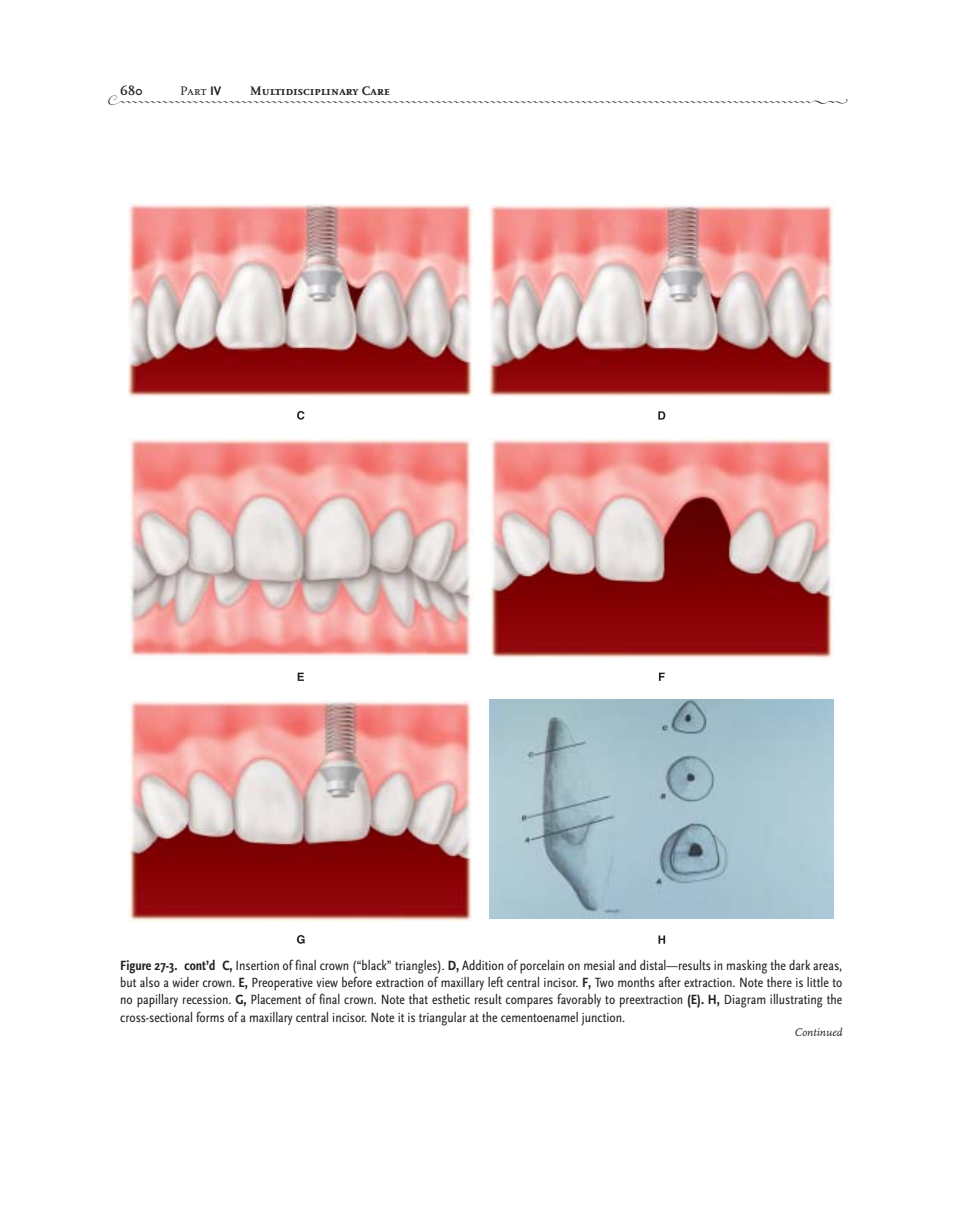 Image resolution: width=980 pixels, height=1226 pixels. What do you see at coordinates (451, 999) in the screenshot?
I see `esthetic` at bounding box center [451, 999].
